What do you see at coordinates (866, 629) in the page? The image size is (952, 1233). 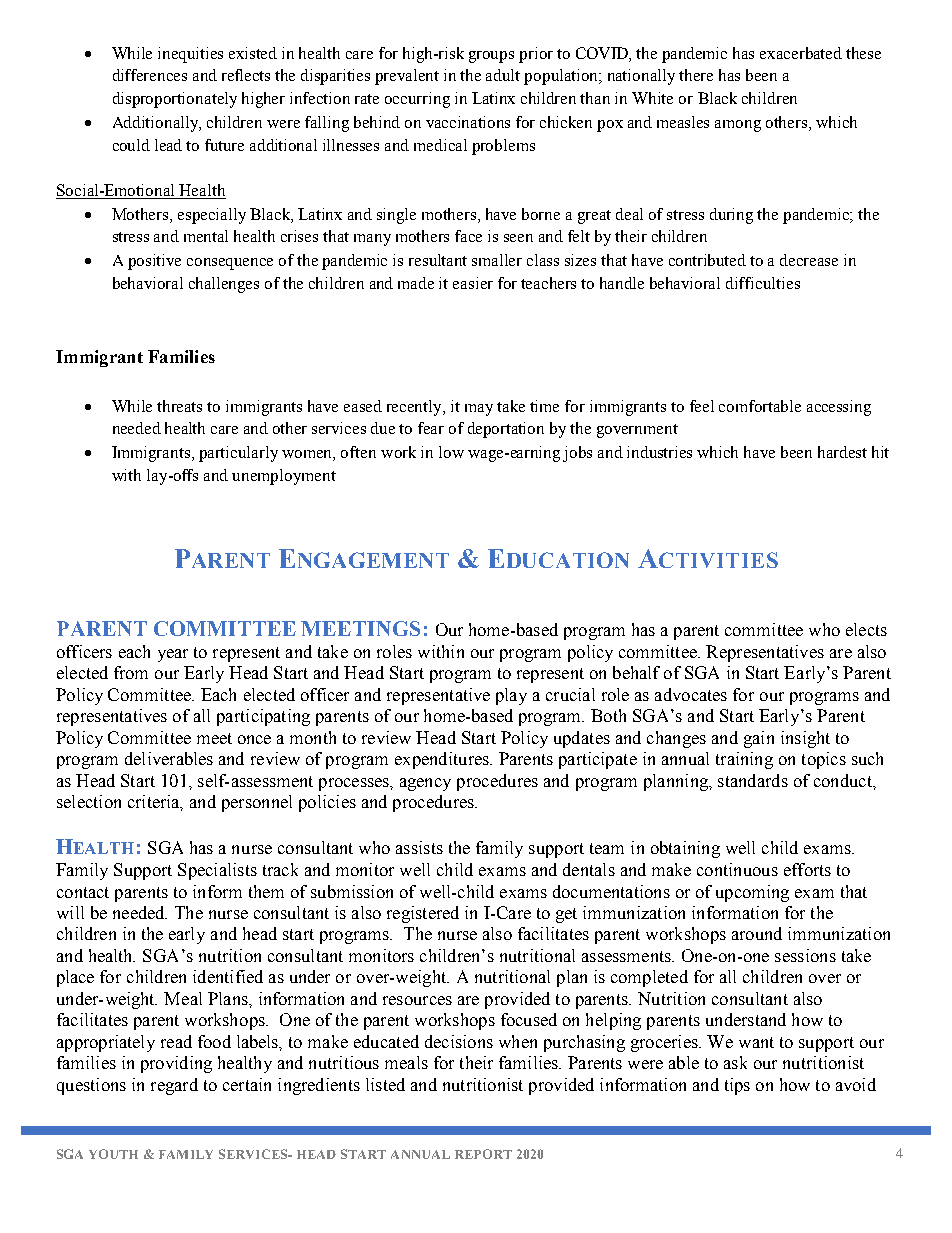 I see `elects` at bounding box center [866, 629].
